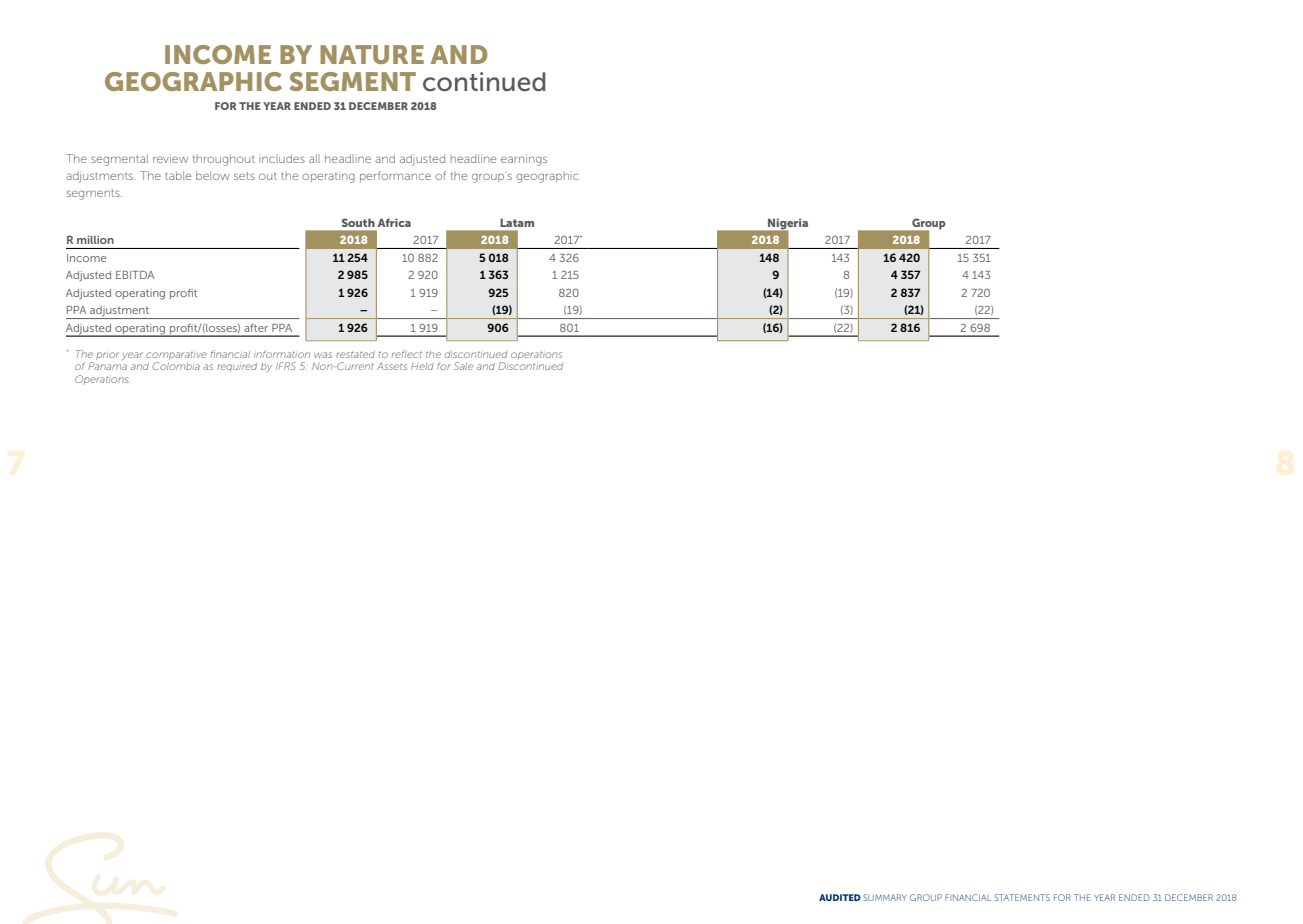 Image resolution: width=1303 pixels, height=924 pixels. What do you see at coordinates (286, 366) in the screenshot?
I see `IFRS` at bounding box center [286, 366].
